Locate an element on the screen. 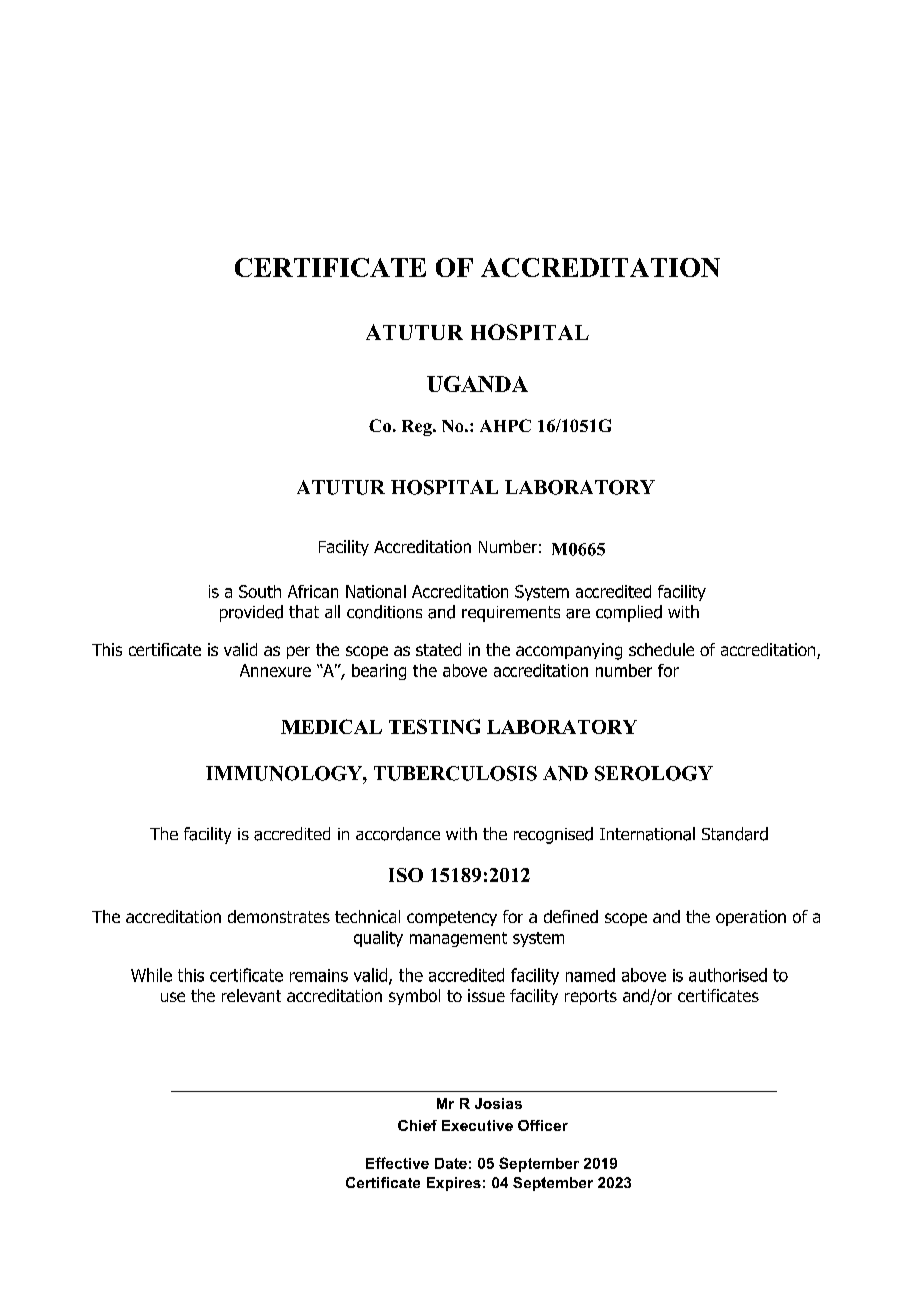  relevant is located at coordinates (251, 995).
